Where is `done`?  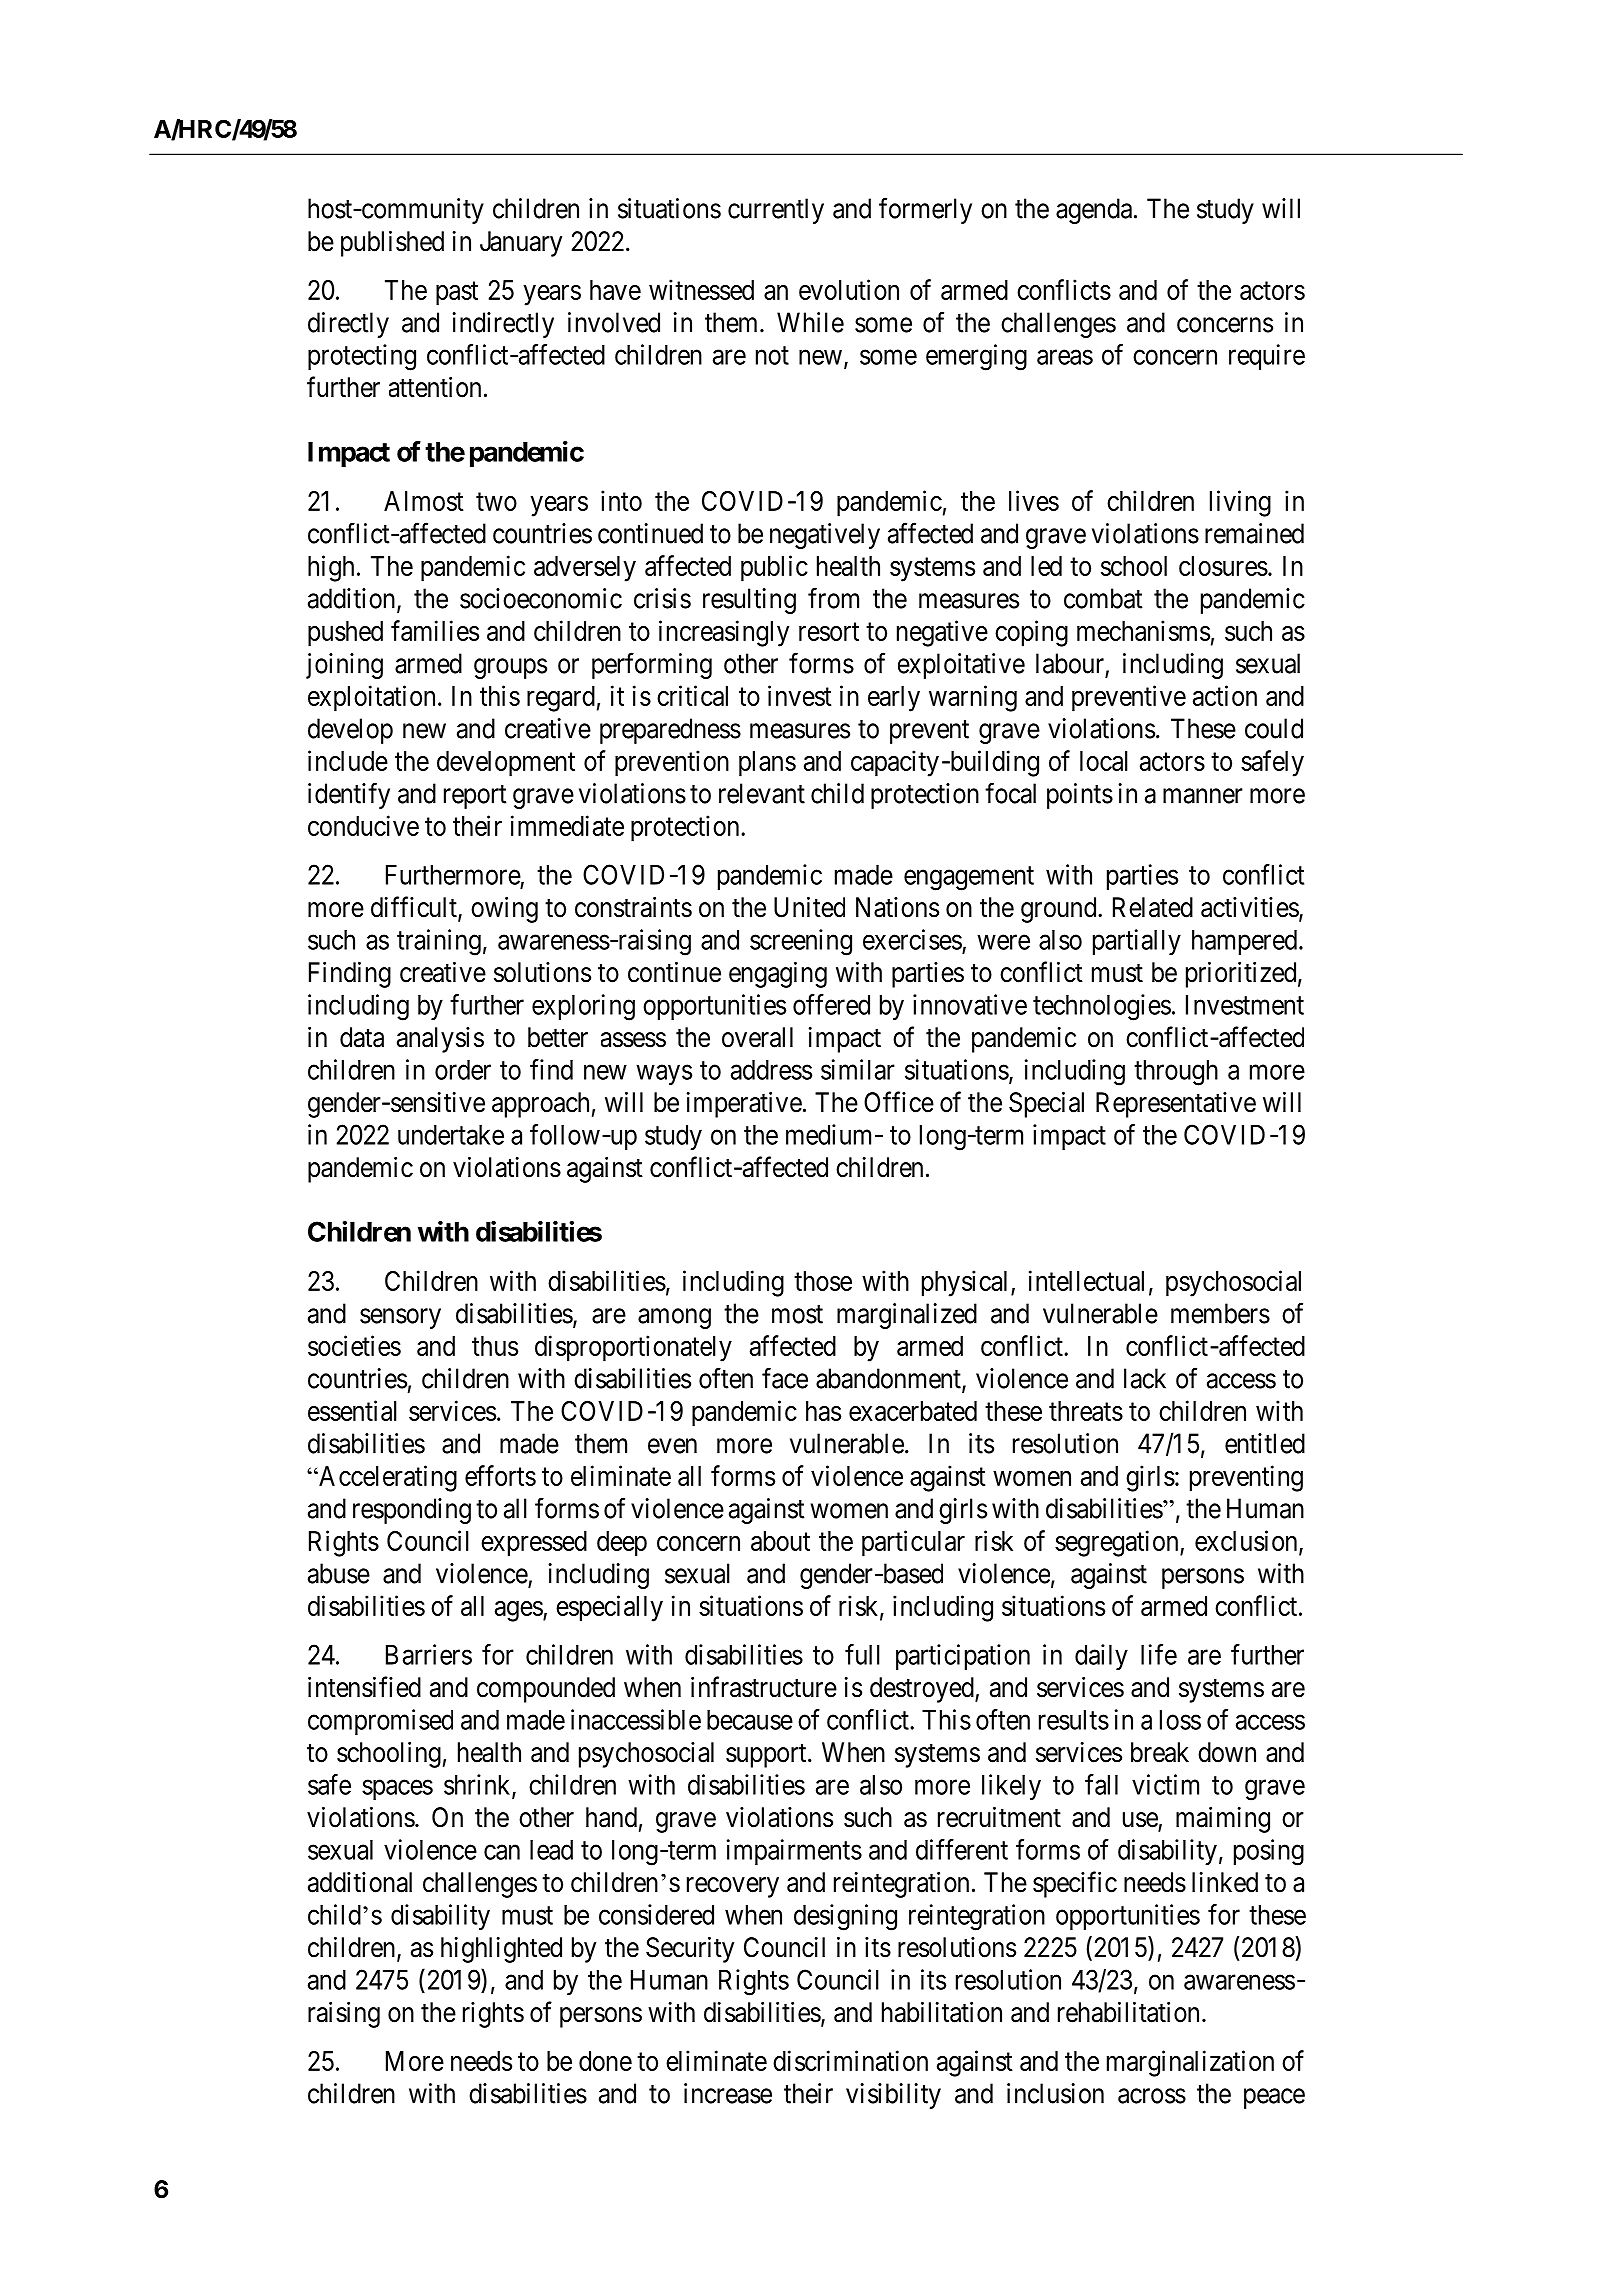 done is located at coordinates (605, 2061).
